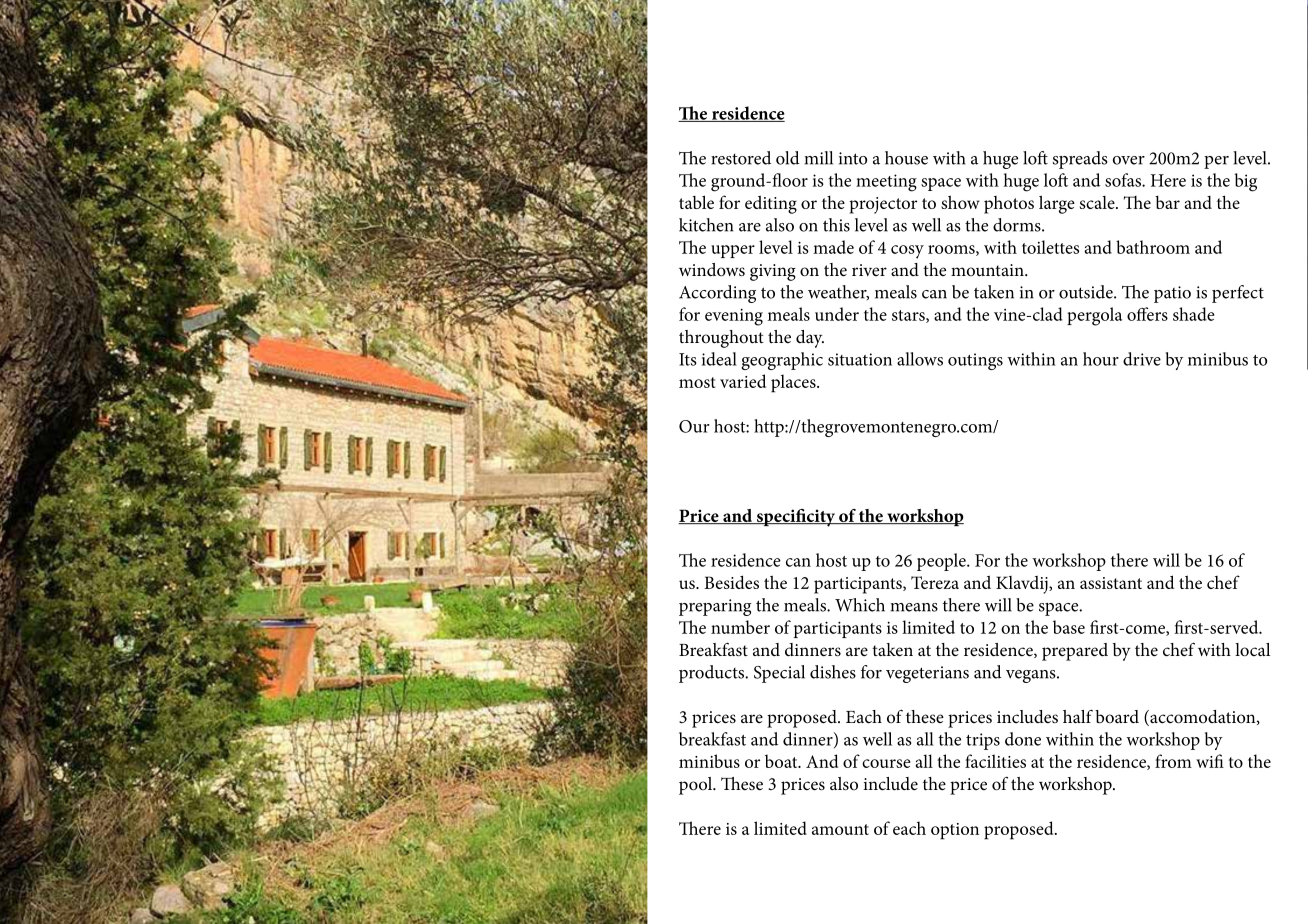 The image size is (1308, 924). Describe the element at coordinates (955, 831) in the screenshot. I see `option` at that location.
